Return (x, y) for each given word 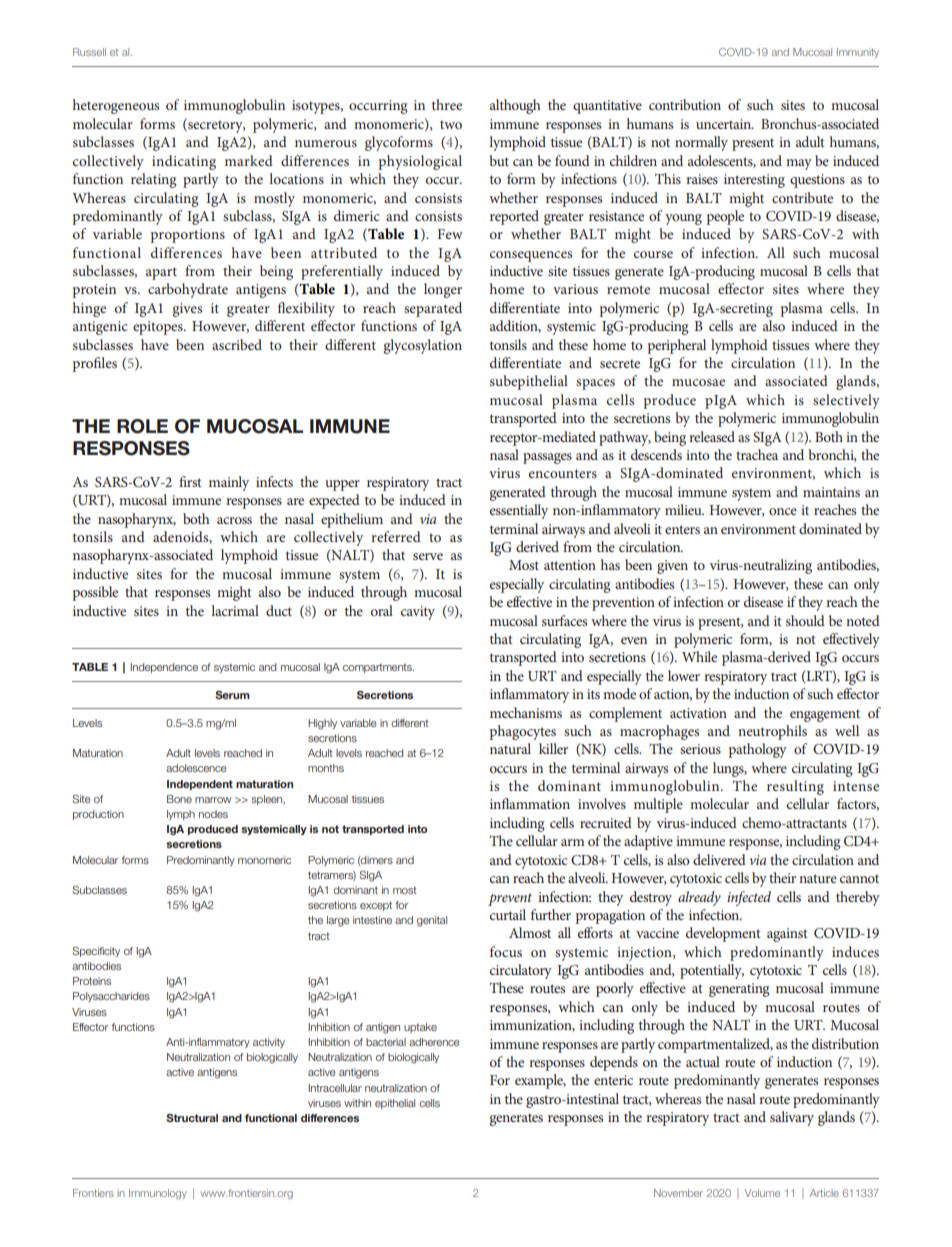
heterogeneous (116, 106)
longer (443, 290)
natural (510, 748)
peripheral (677, 346)
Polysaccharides (111, 997)
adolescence (196, 768)
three (447, 104)
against (787, 935)
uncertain (724, 124)
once (783, 511)
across (234, 520)
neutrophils (772, 732)
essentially (519, 511)
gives (187, 310)
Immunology (158, 1194)
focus (506, 951)
